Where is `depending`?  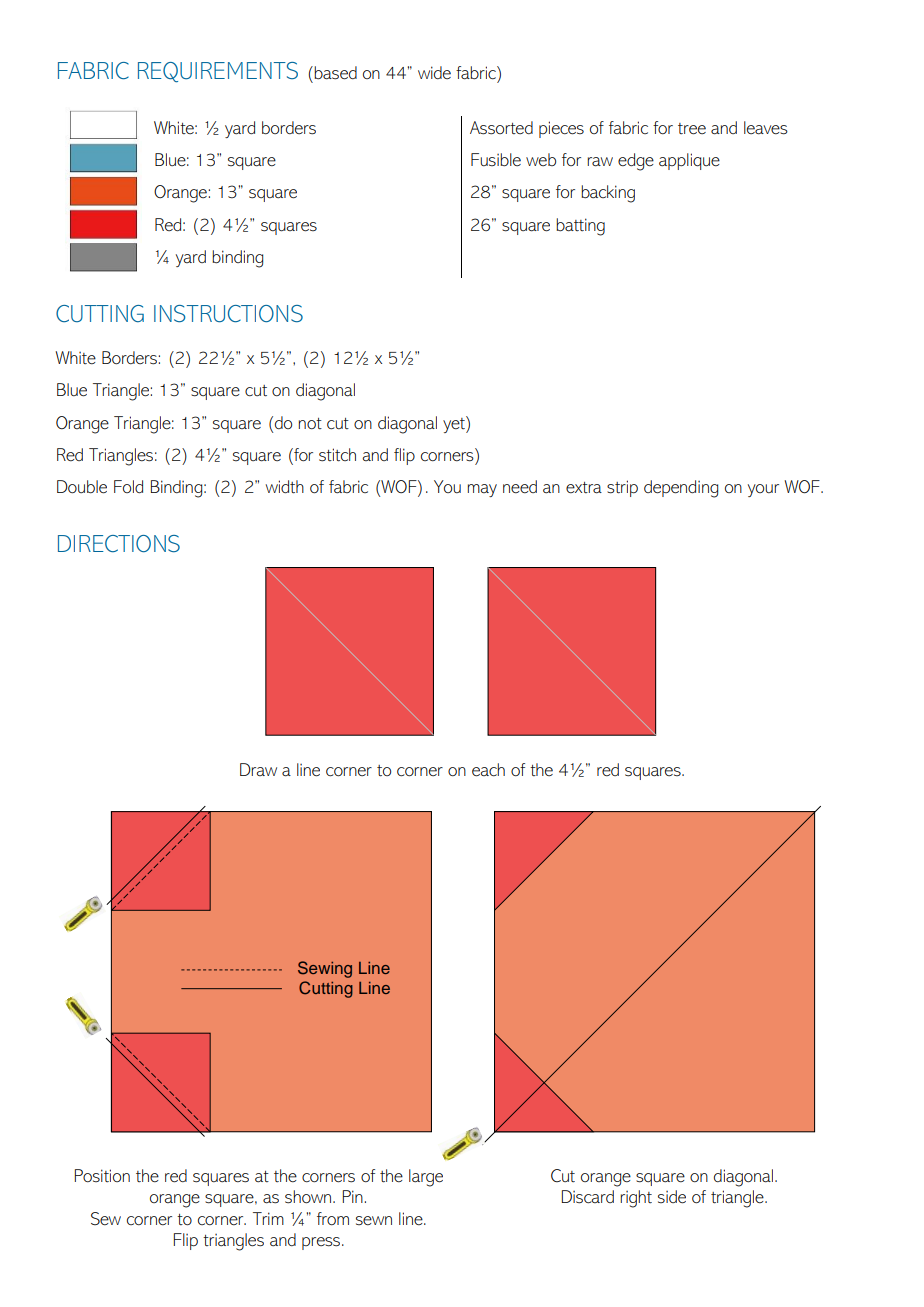
depending is located at coordinates (681, 489).
